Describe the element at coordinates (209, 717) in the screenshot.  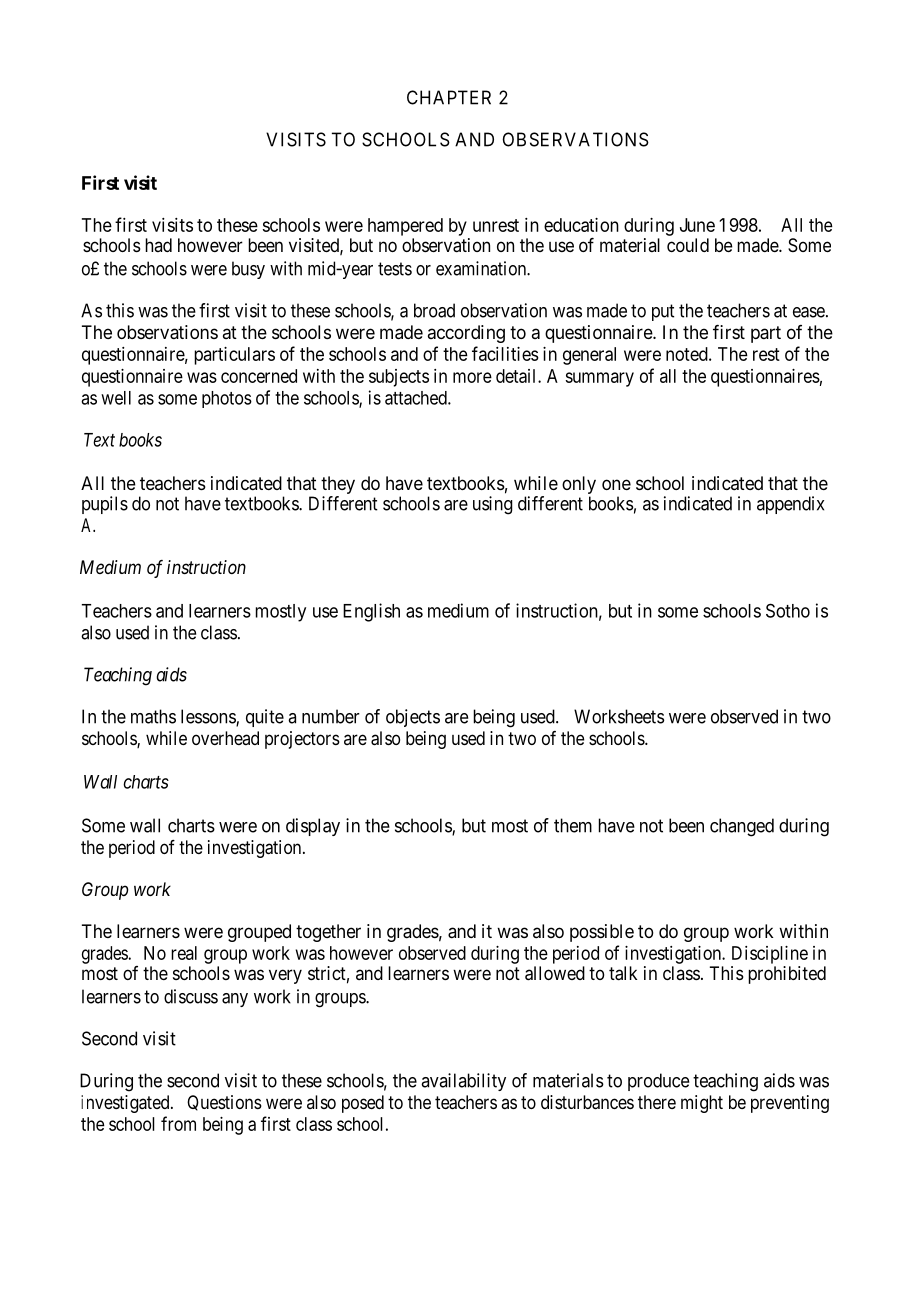
I see `lessons` at that location.
